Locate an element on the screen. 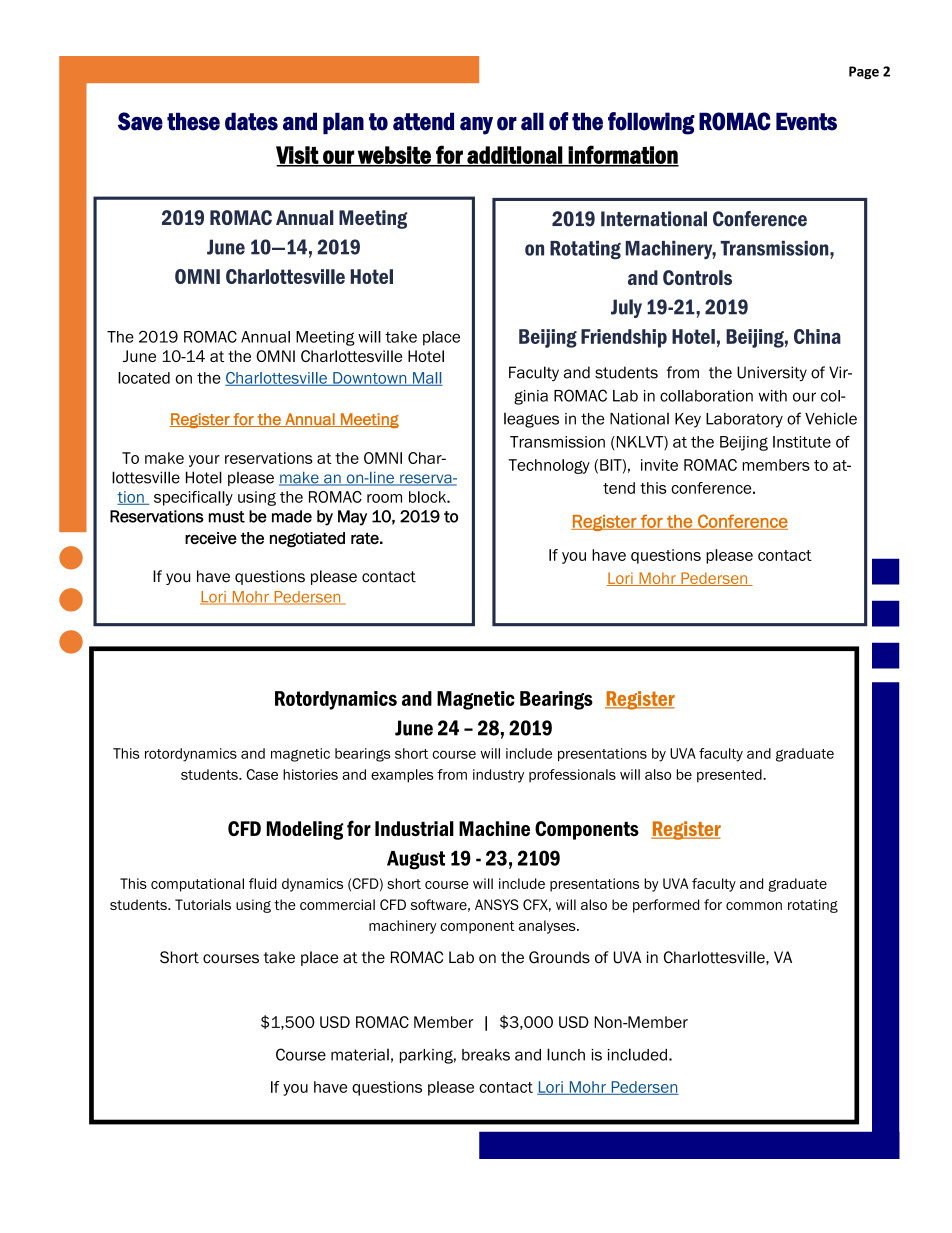  material is located at coordinates (360, 1055).
